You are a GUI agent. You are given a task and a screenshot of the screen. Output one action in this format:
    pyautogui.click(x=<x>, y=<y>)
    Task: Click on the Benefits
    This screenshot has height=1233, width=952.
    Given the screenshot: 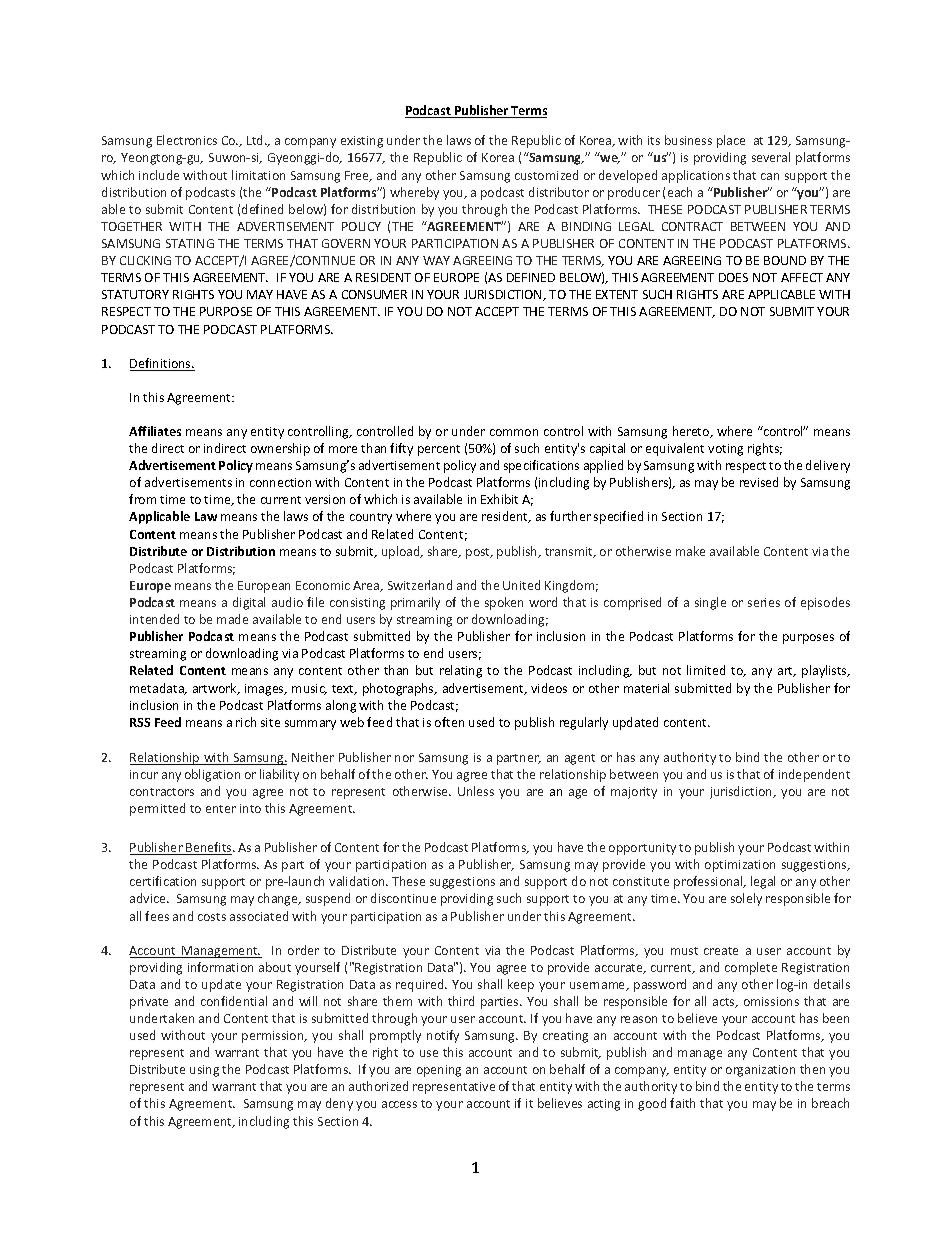 What is the action you would take?
    pyautogui.click(x=209, y=848)
